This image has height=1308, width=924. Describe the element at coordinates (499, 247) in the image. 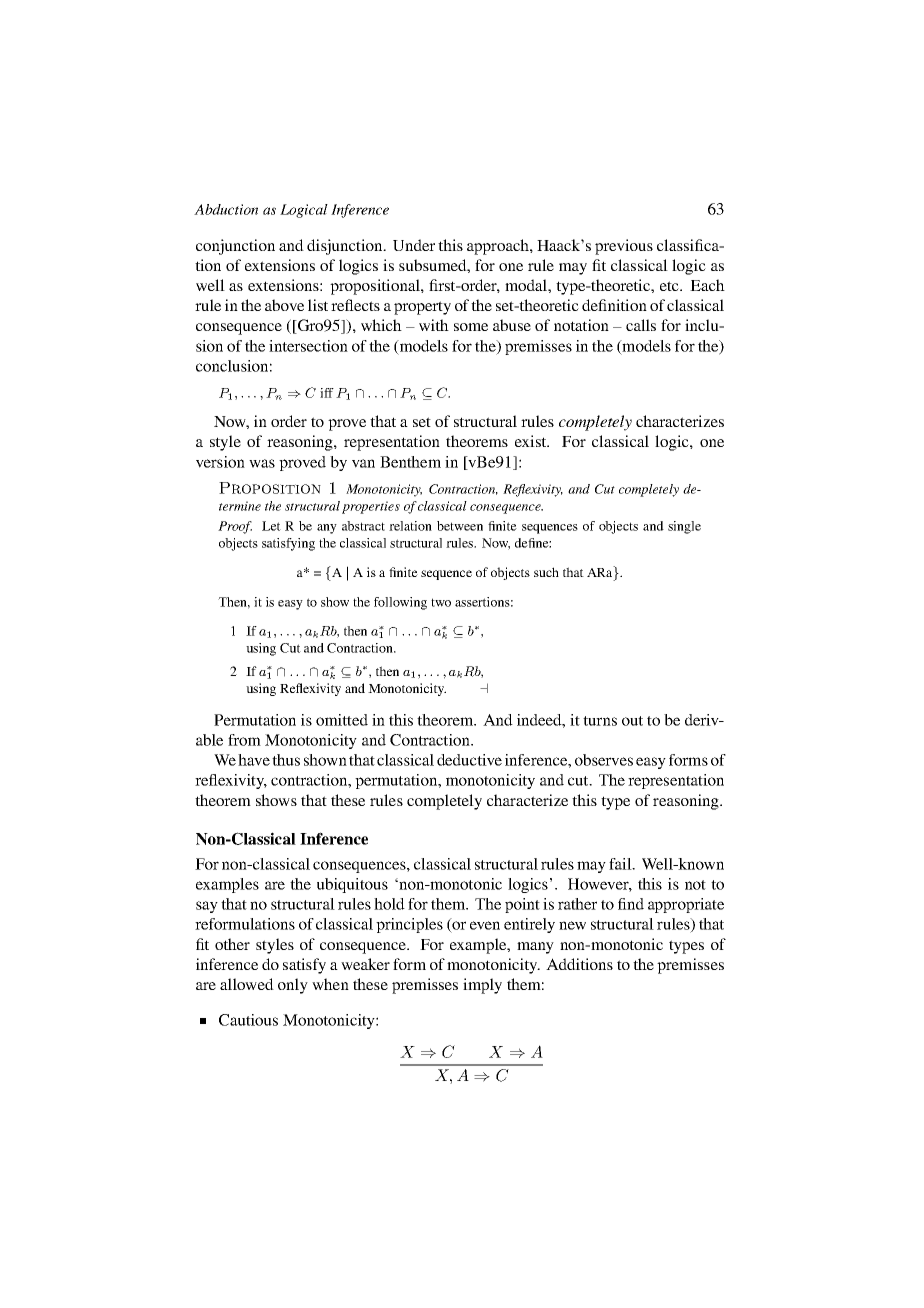

I see `approach` at that location.
